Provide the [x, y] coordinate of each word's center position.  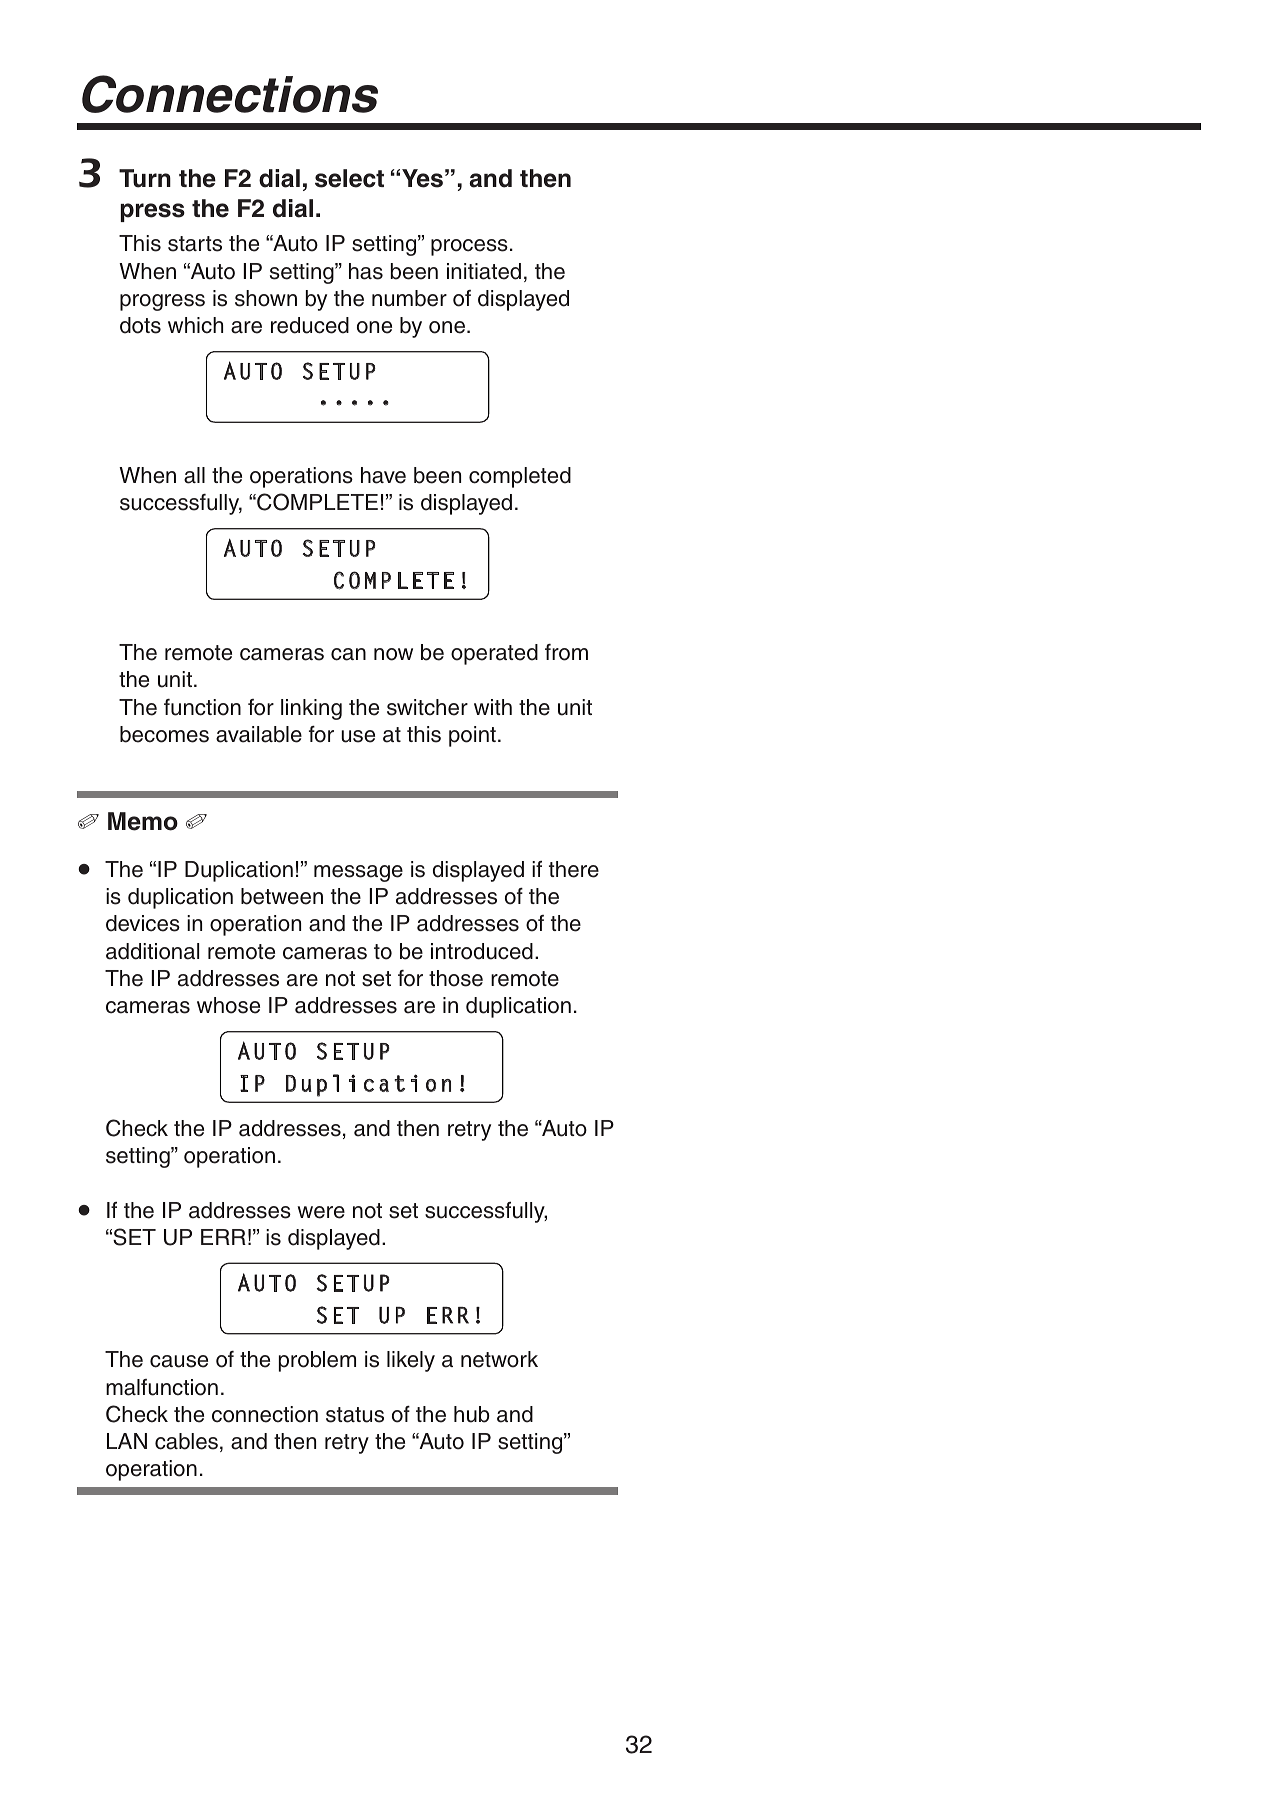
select [349, 178]
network [499, 1359]
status [355, 1415]
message [358, 873]
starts [195, 244]
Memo [143, 821]
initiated [484, 271]
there [574, 869]
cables [186, 1441]
